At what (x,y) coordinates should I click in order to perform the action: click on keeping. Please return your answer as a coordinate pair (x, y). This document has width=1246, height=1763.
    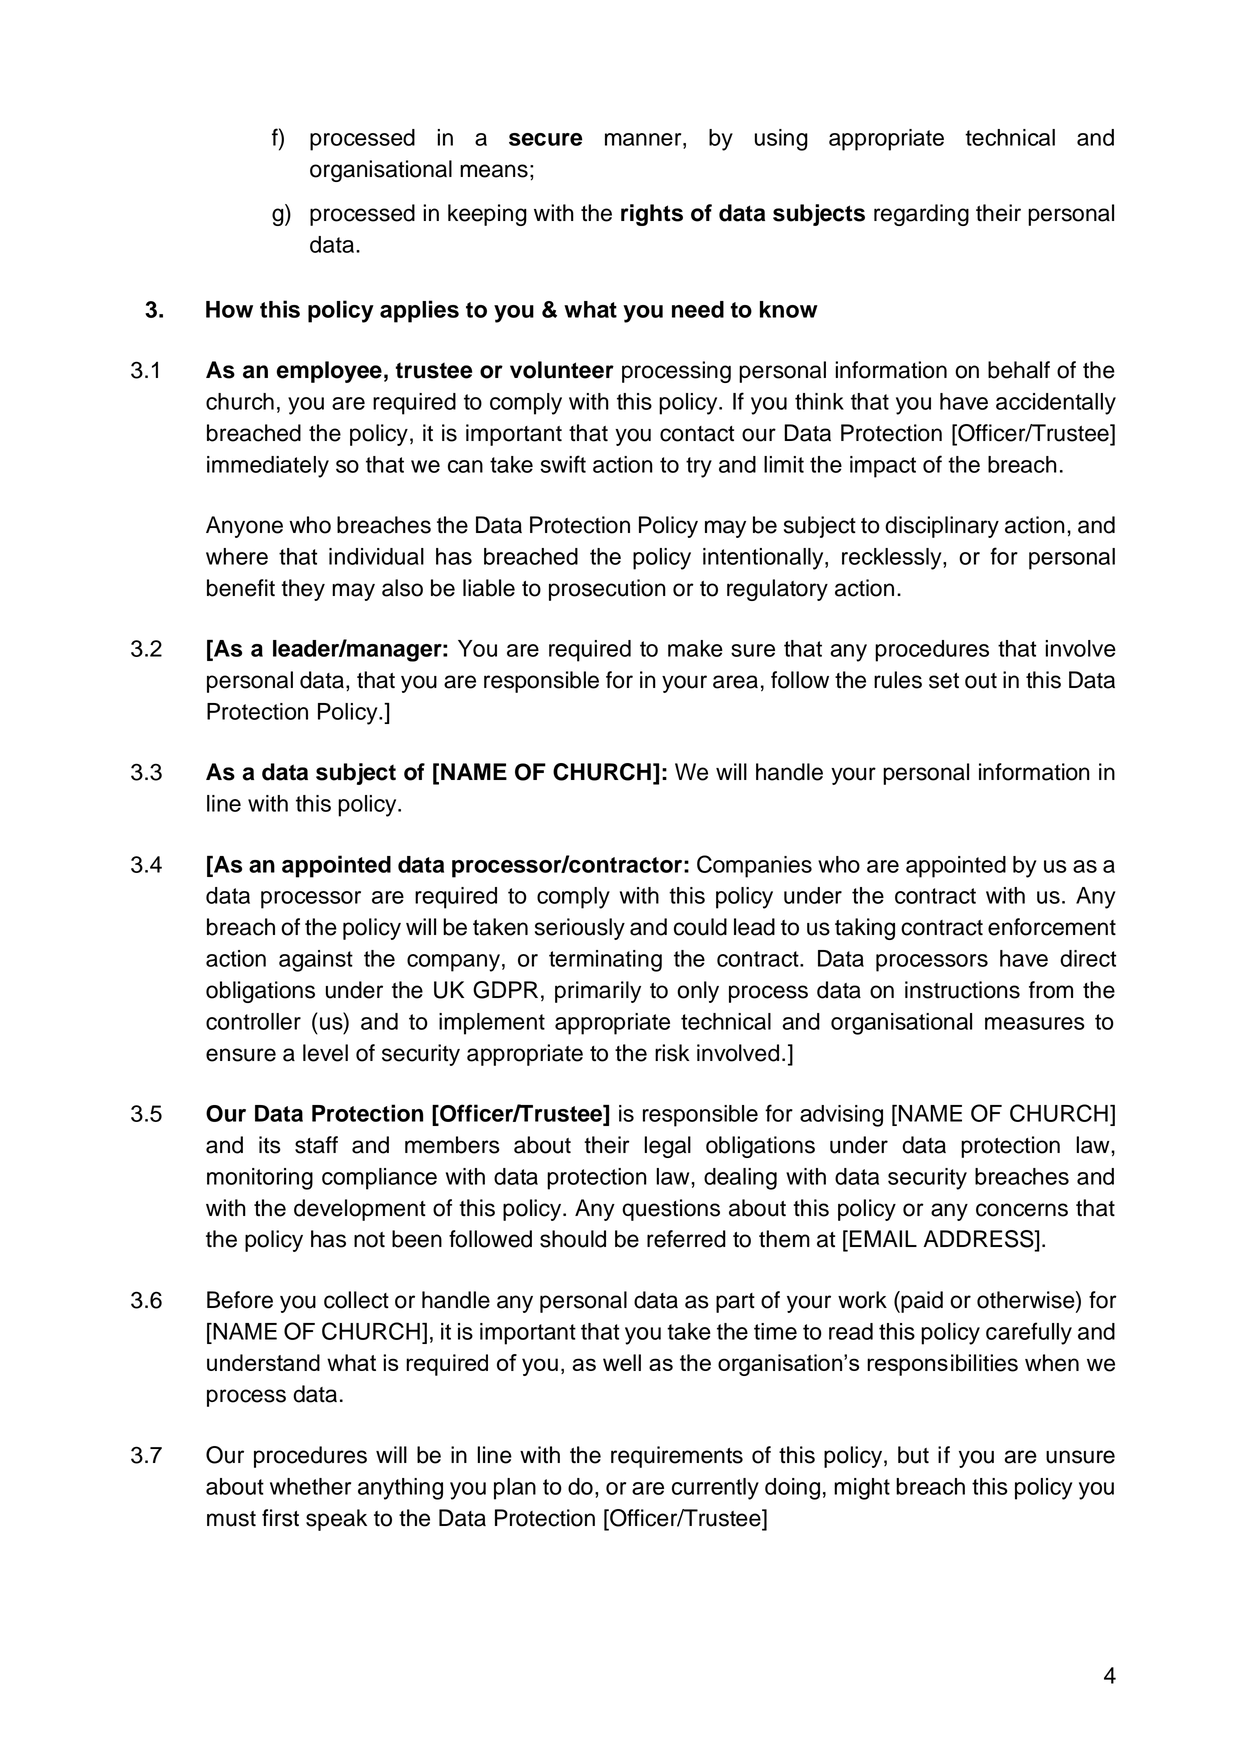
    Looking at the image, I should click on (487, 215).
